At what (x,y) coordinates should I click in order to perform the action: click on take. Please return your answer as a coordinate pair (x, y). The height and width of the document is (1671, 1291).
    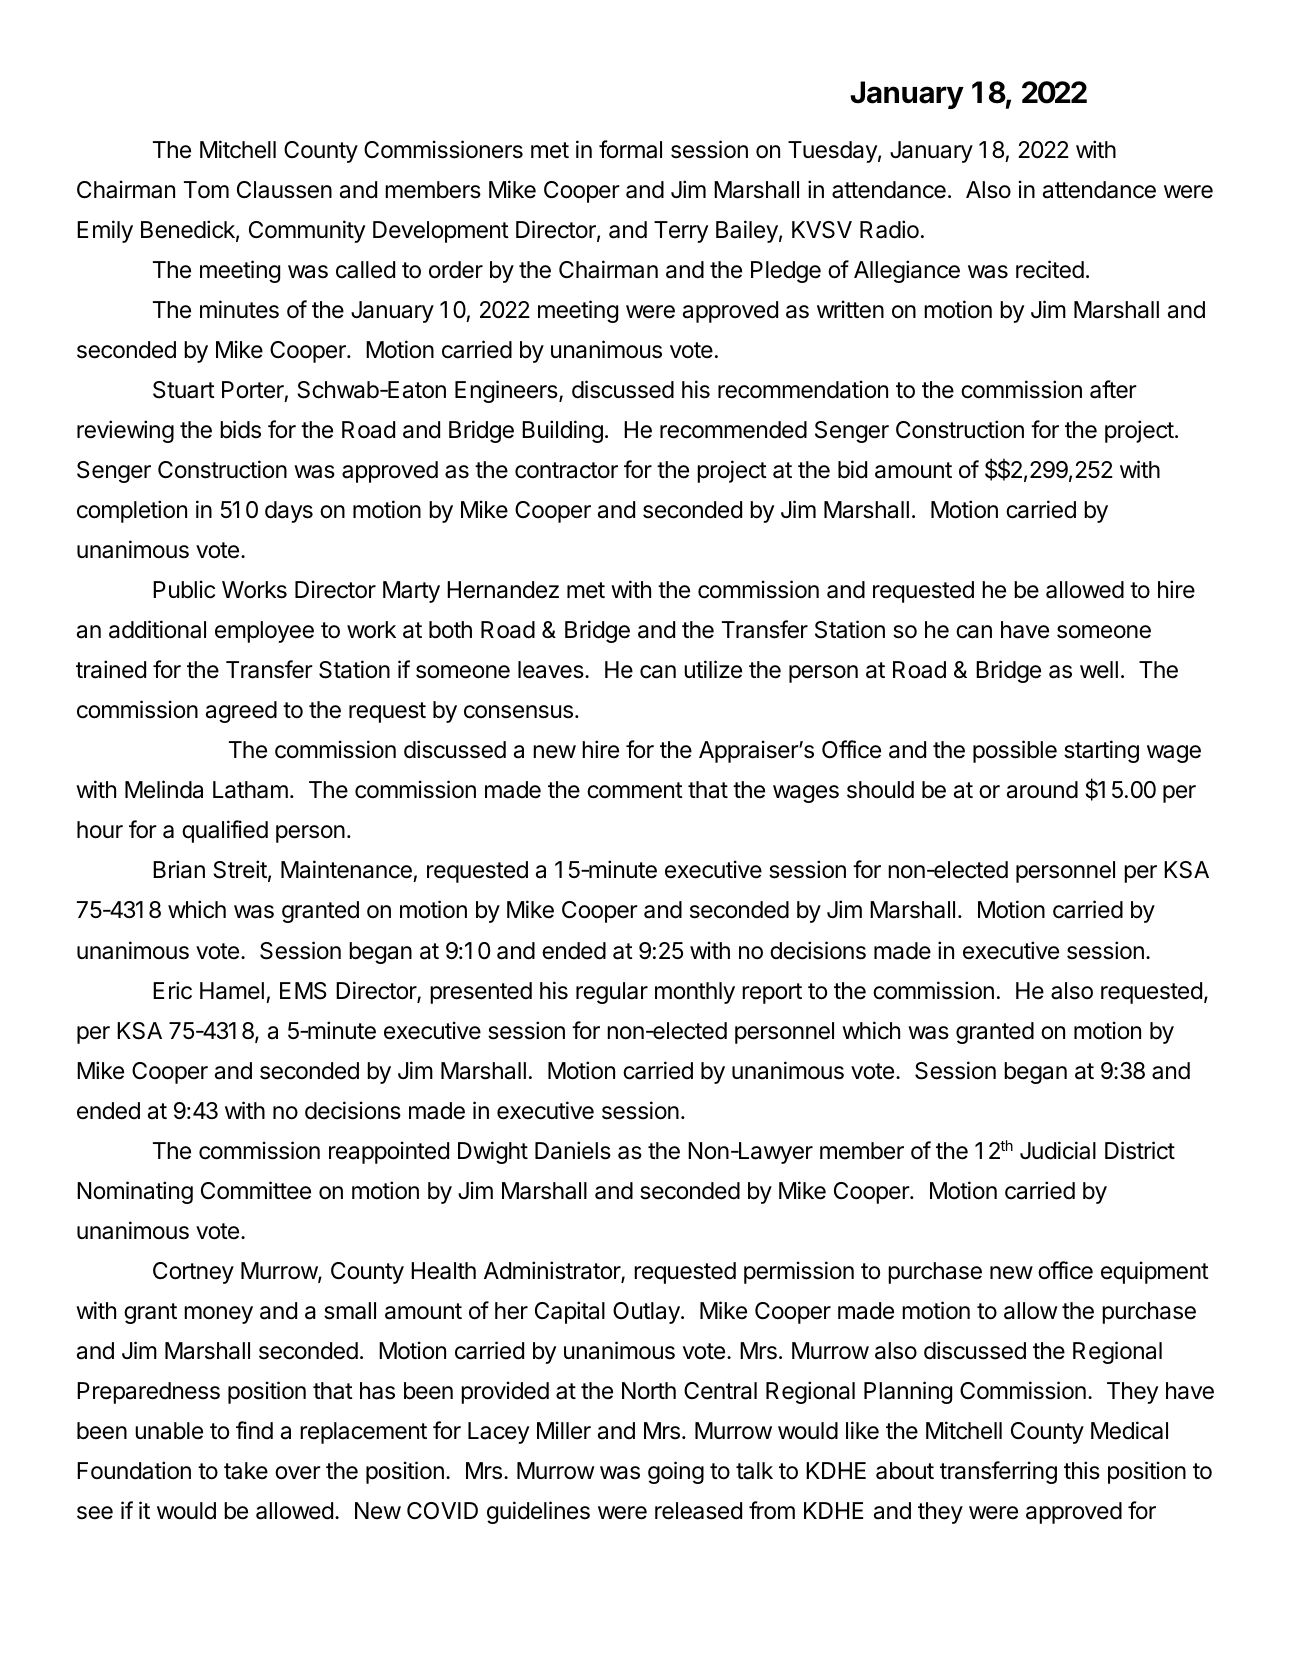
    Looking at the image, I should click on (246, 1471).
